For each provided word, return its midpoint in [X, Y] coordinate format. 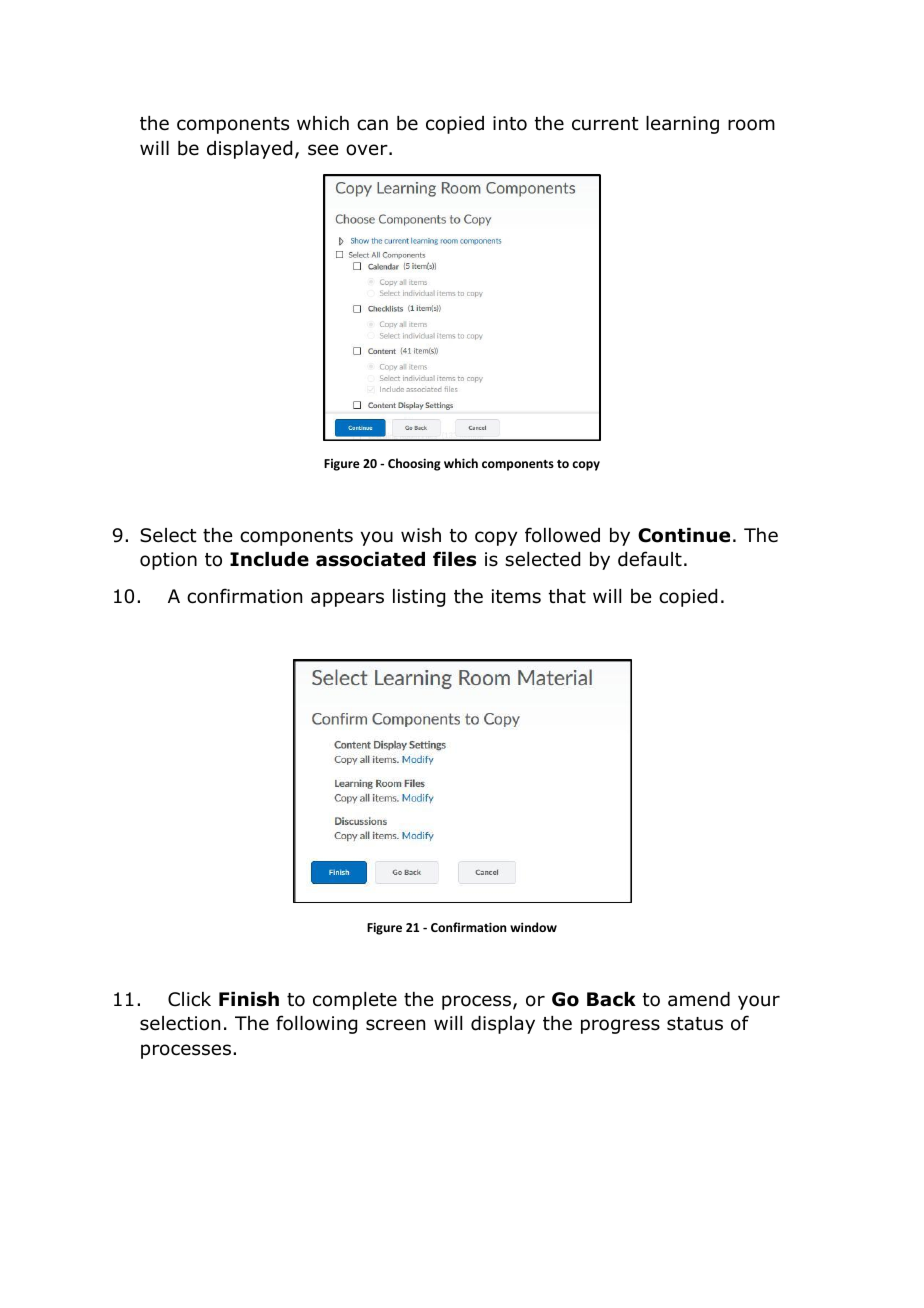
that [567, 596]
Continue [684, 535]
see [323, 150]
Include [269, 559]
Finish [249, 999]
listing [419, 598]
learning [682, 125]
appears [347, 599]
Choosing [414, 464]
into [510, 123]
